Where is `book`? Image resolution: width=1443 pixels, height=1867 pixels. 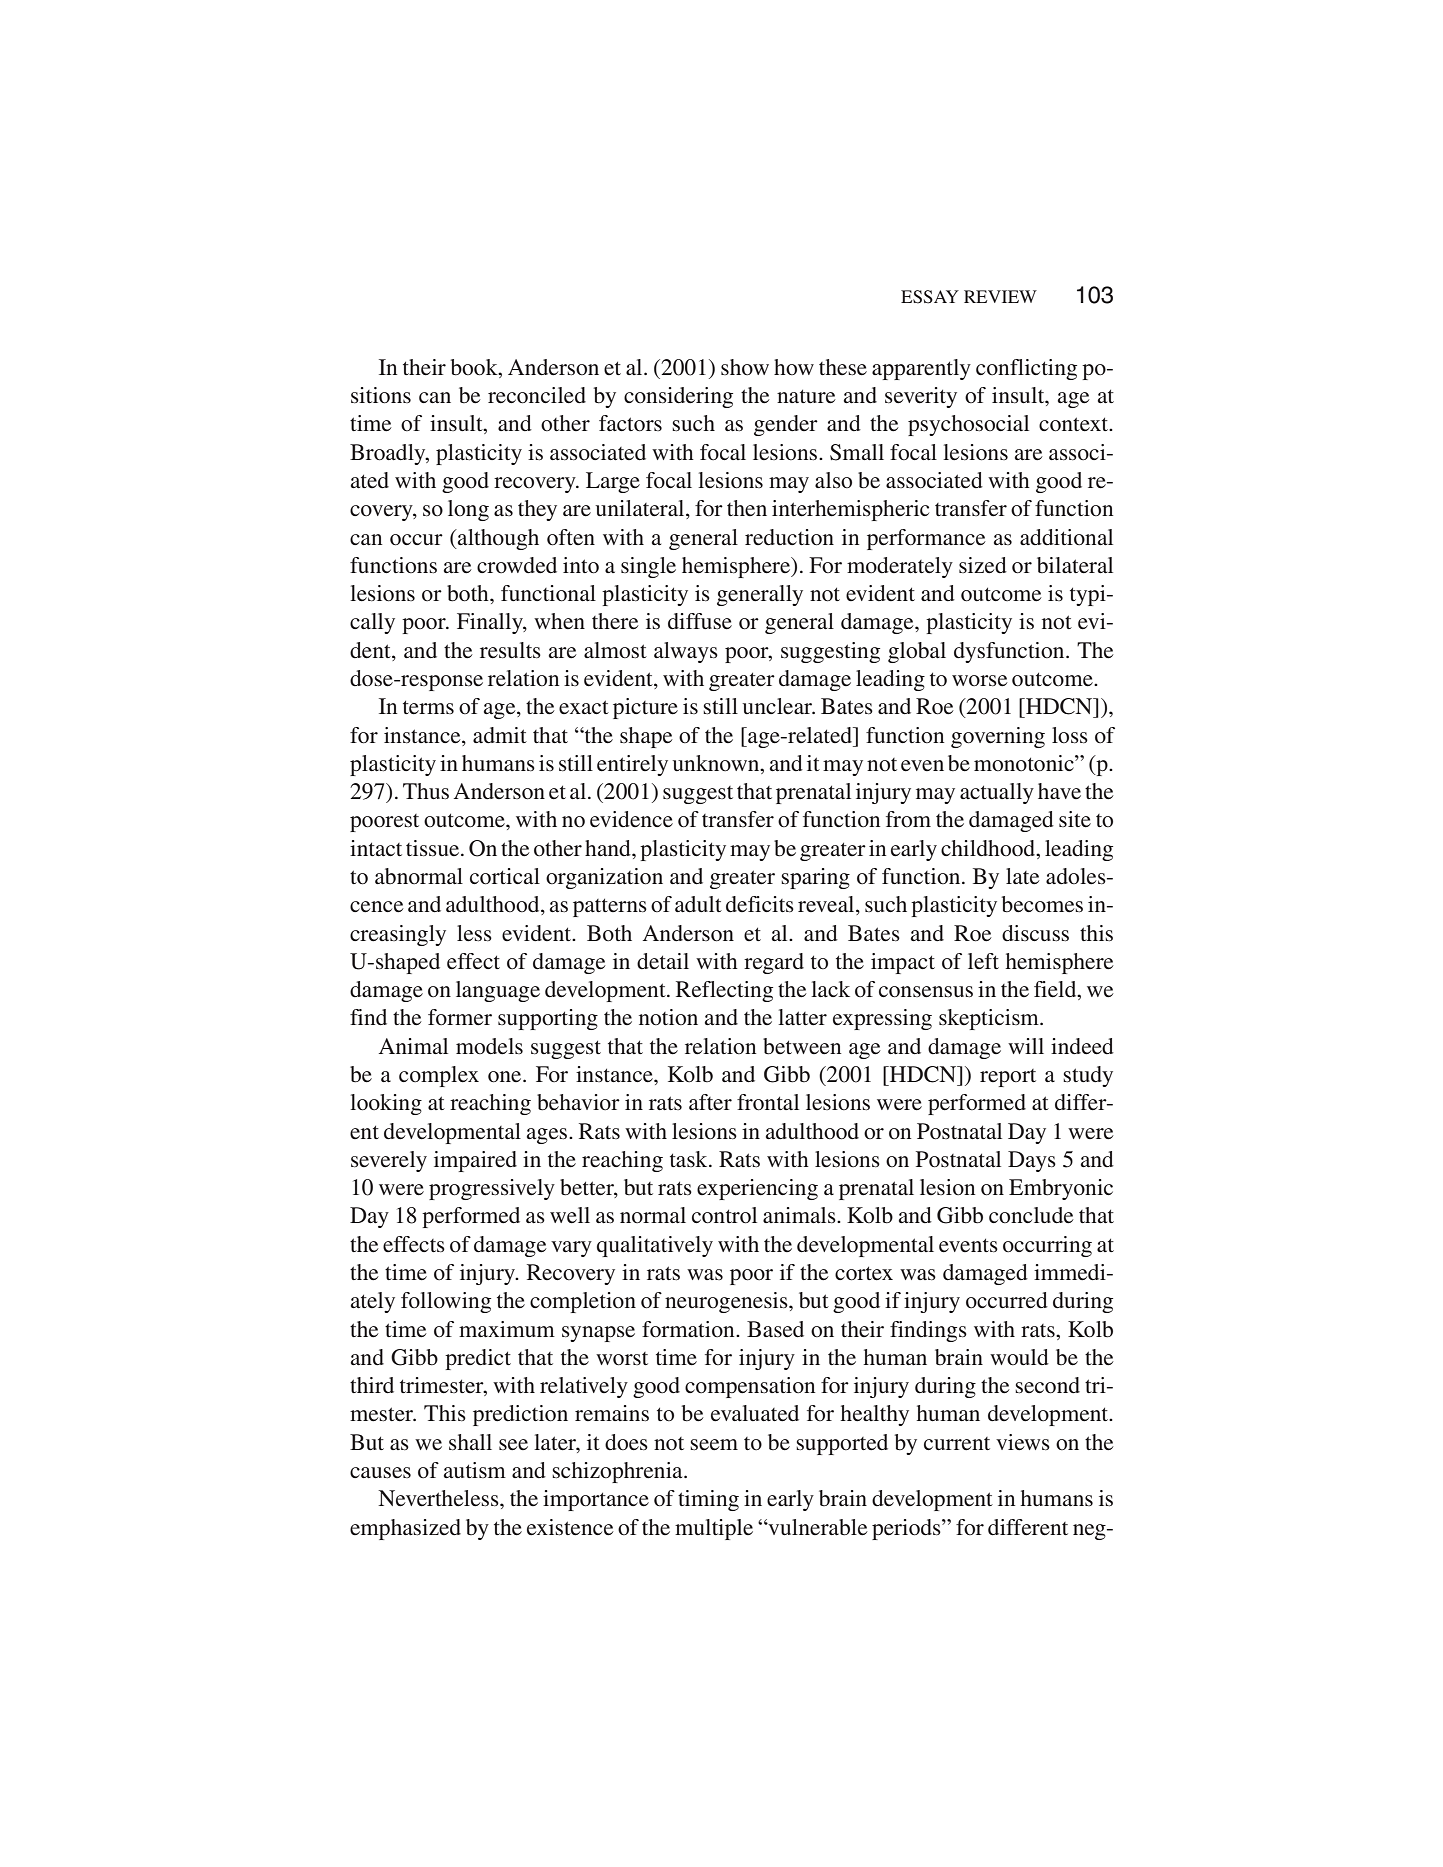
book is located at coordinates (475, 367).
